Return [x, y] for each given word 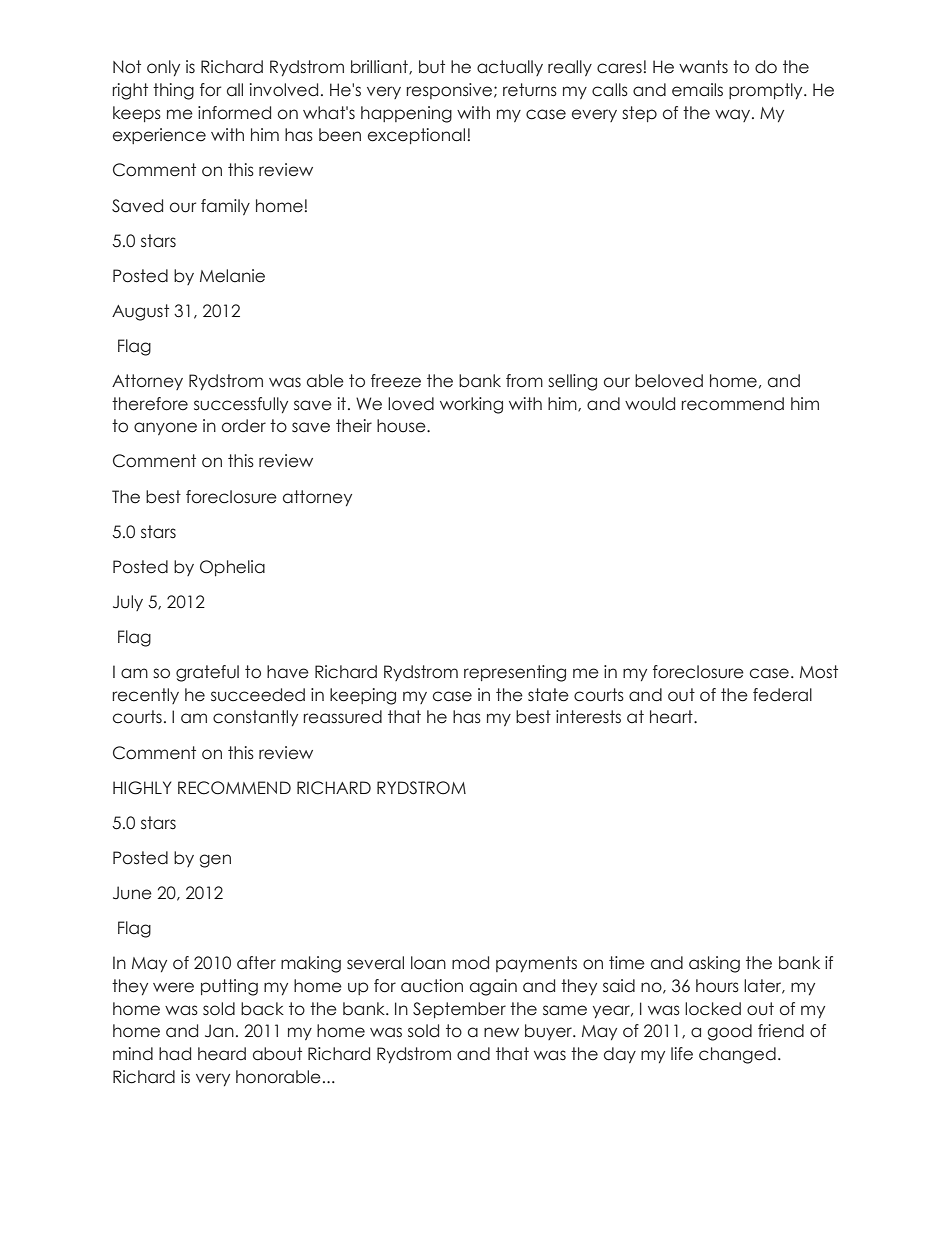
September [459, 1010]
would [650, 404]
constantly [255, 718]
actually [510, 68]
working [471, 405]
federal [782, 695]
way [734, 115]
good [729, 1032]
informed [234, 113]
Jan [219, 1031]
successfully [241, 405]
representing [515, 673]
